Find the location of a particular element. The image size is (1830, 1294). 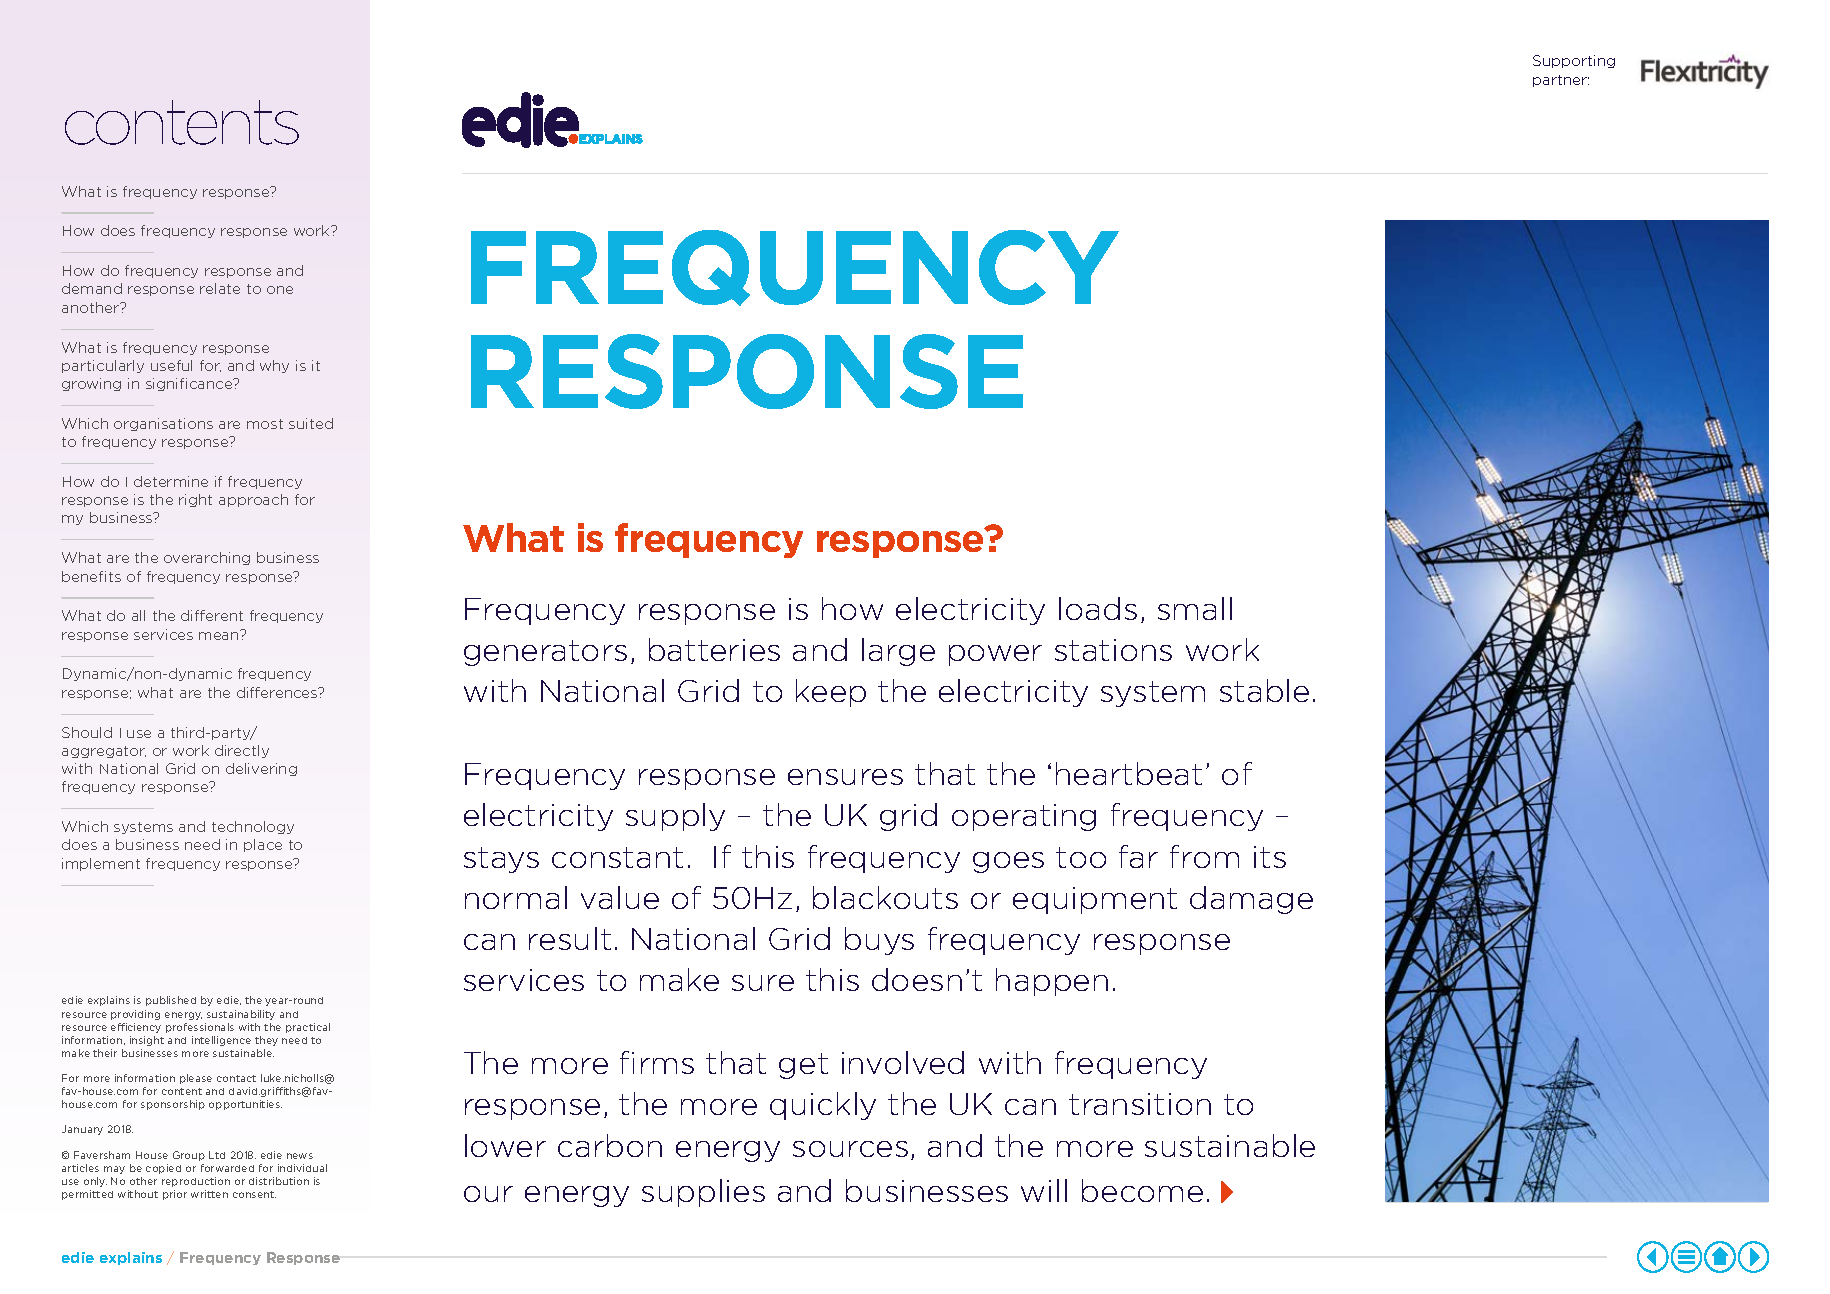

Supporting is located at coordinates (1574, 61).
